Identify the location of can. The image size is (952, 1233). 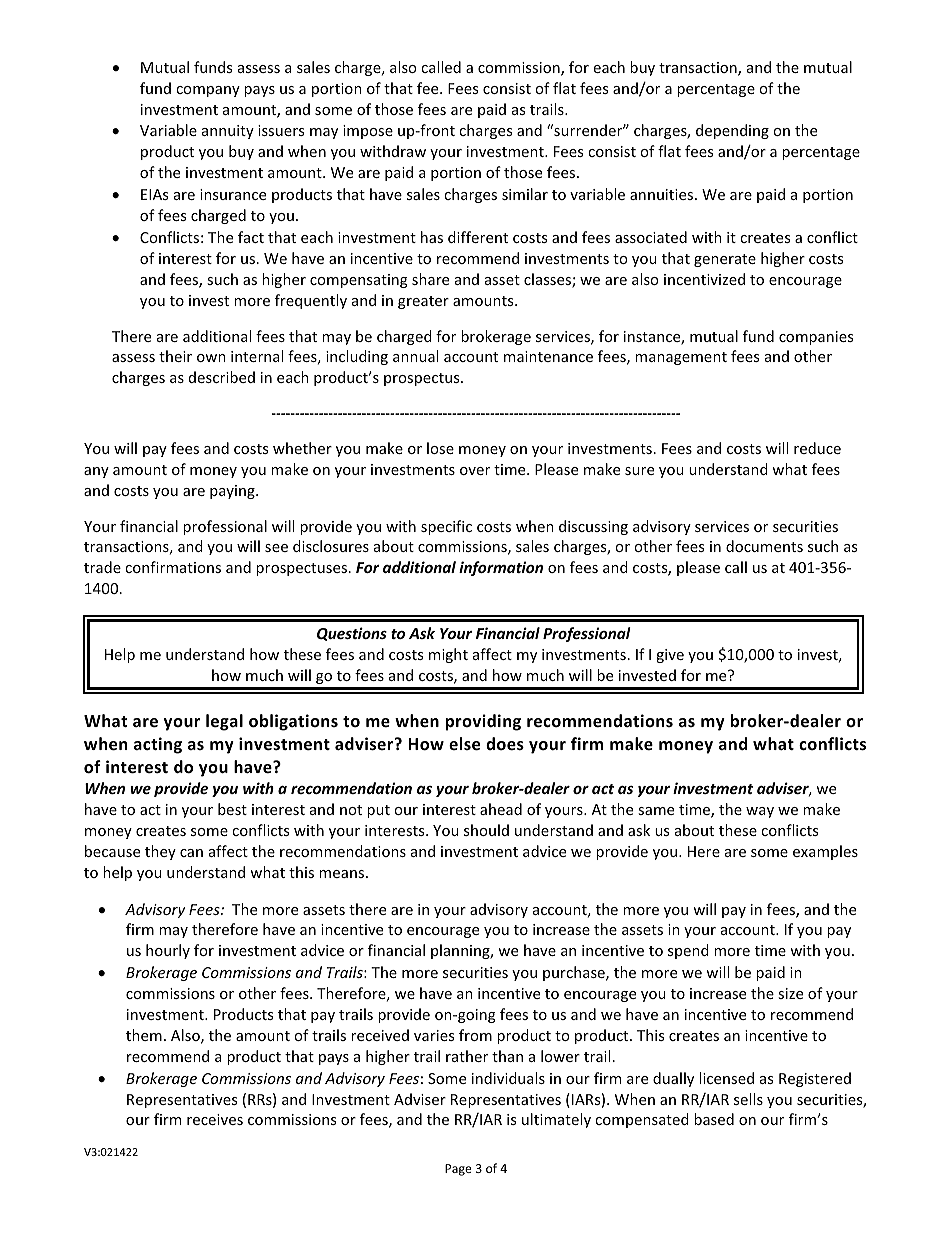
(191, 853).
